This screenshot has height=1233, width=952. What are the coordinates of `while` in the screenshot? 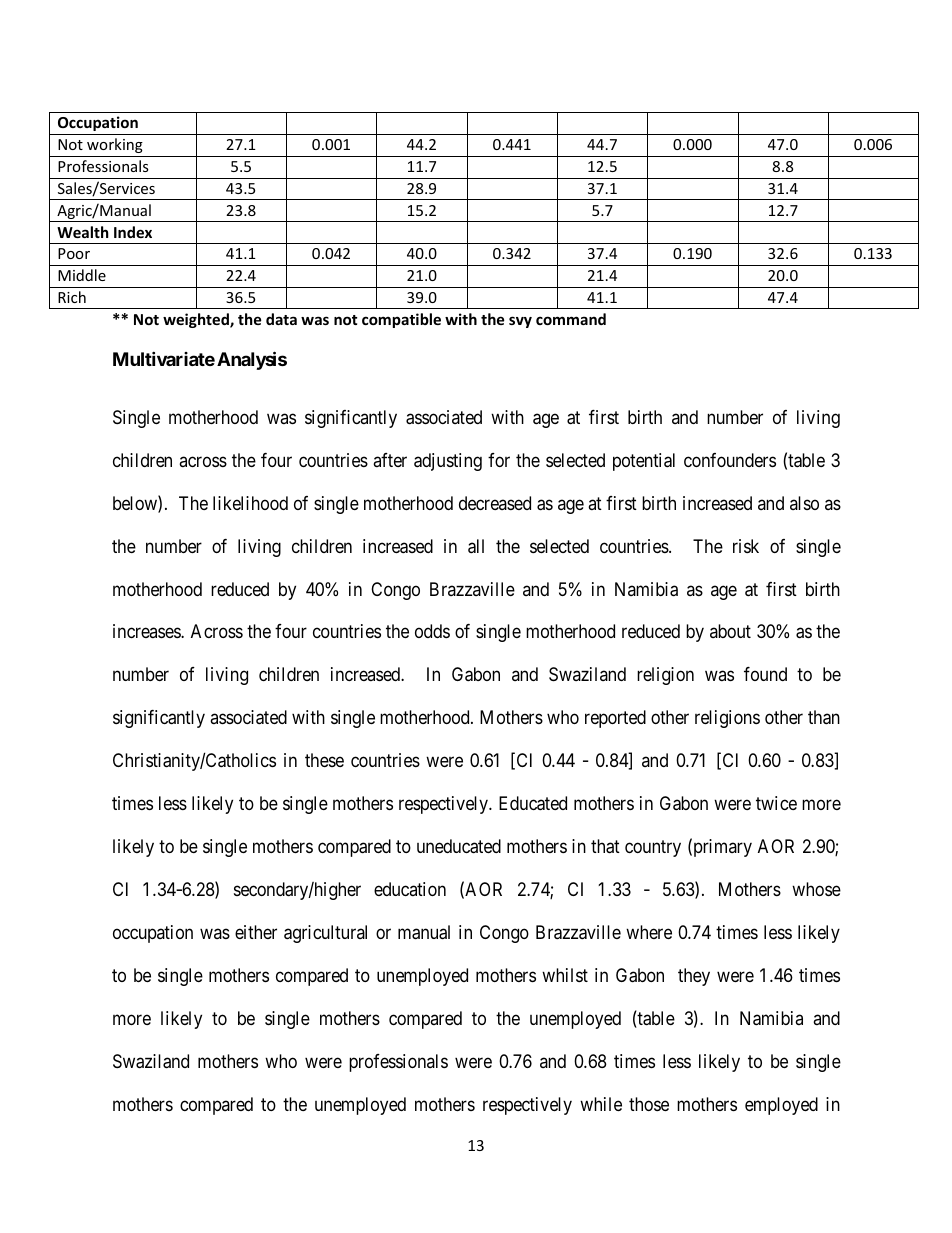 It's located at (601, 1104).
